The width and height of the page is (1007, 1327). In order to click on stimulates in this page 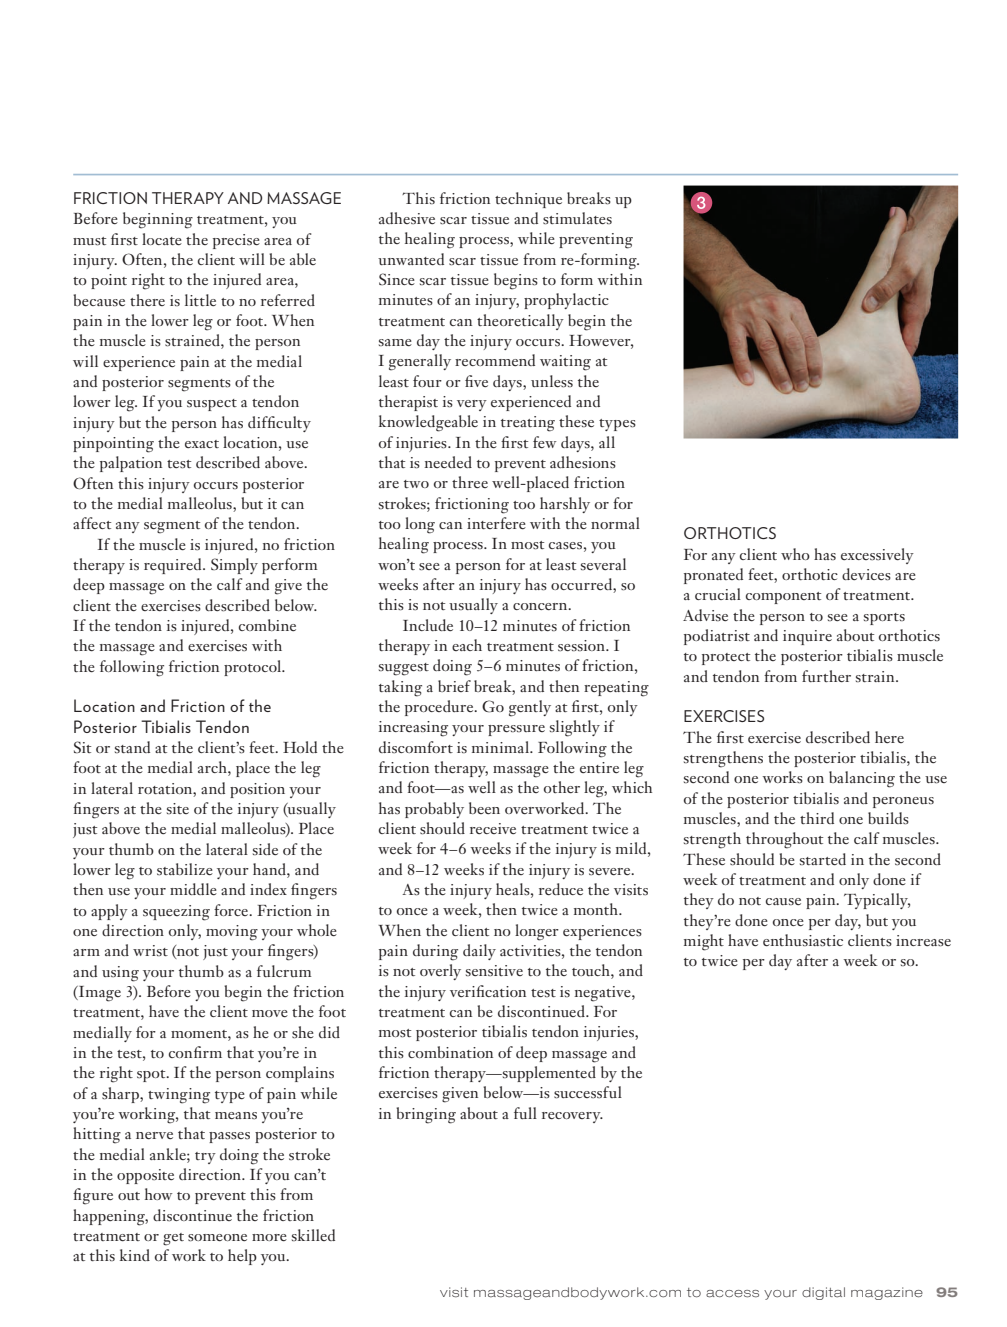, I will do `click(577, 218)`.
